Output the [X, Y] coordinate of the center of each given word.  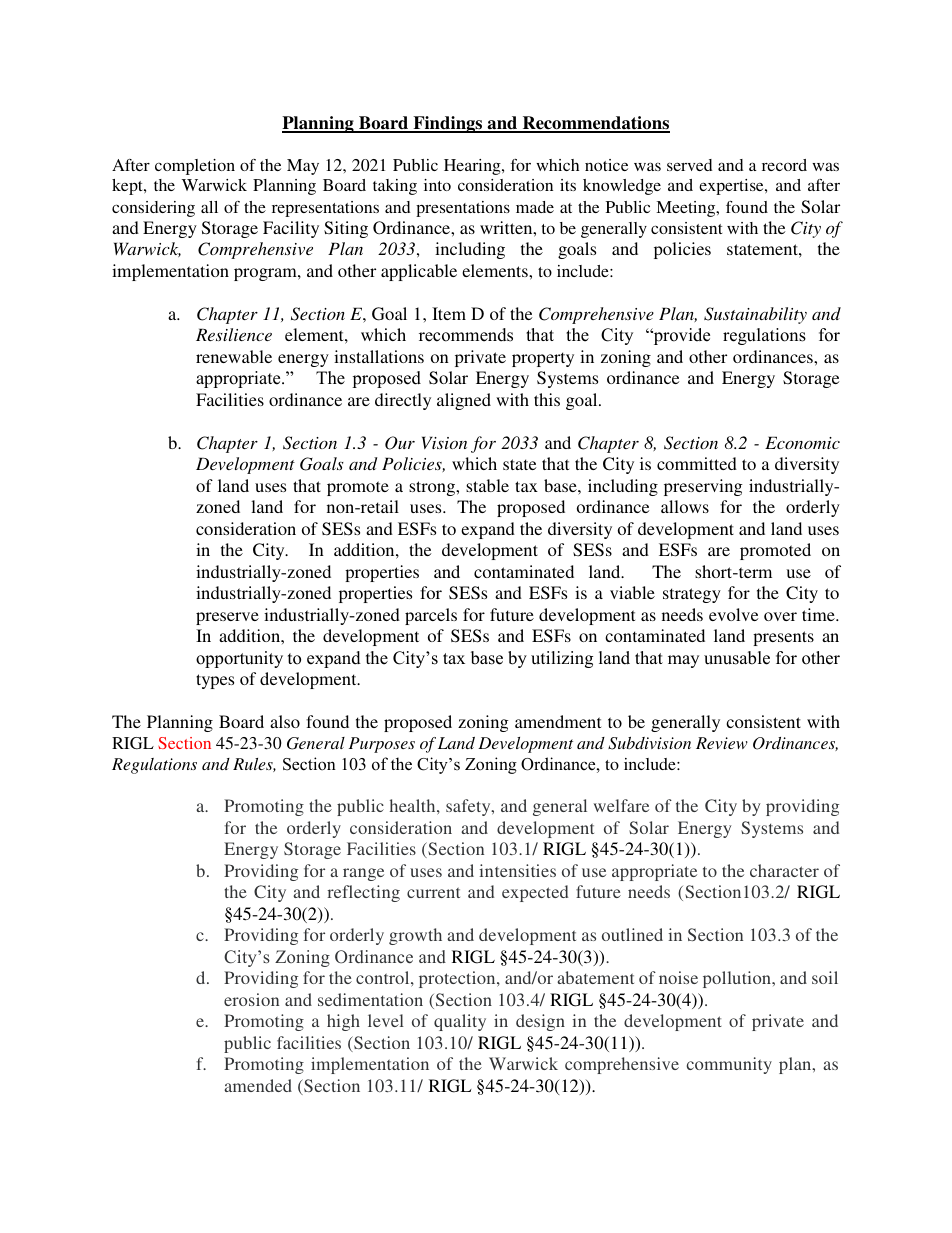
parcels [431, 616]
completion [195, 167]
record [784, 165]
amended [258, 1085]
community [729, 1065]
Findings [448, 124]
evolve [733, 614]
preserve [227, 618]
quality [460, 1022]
